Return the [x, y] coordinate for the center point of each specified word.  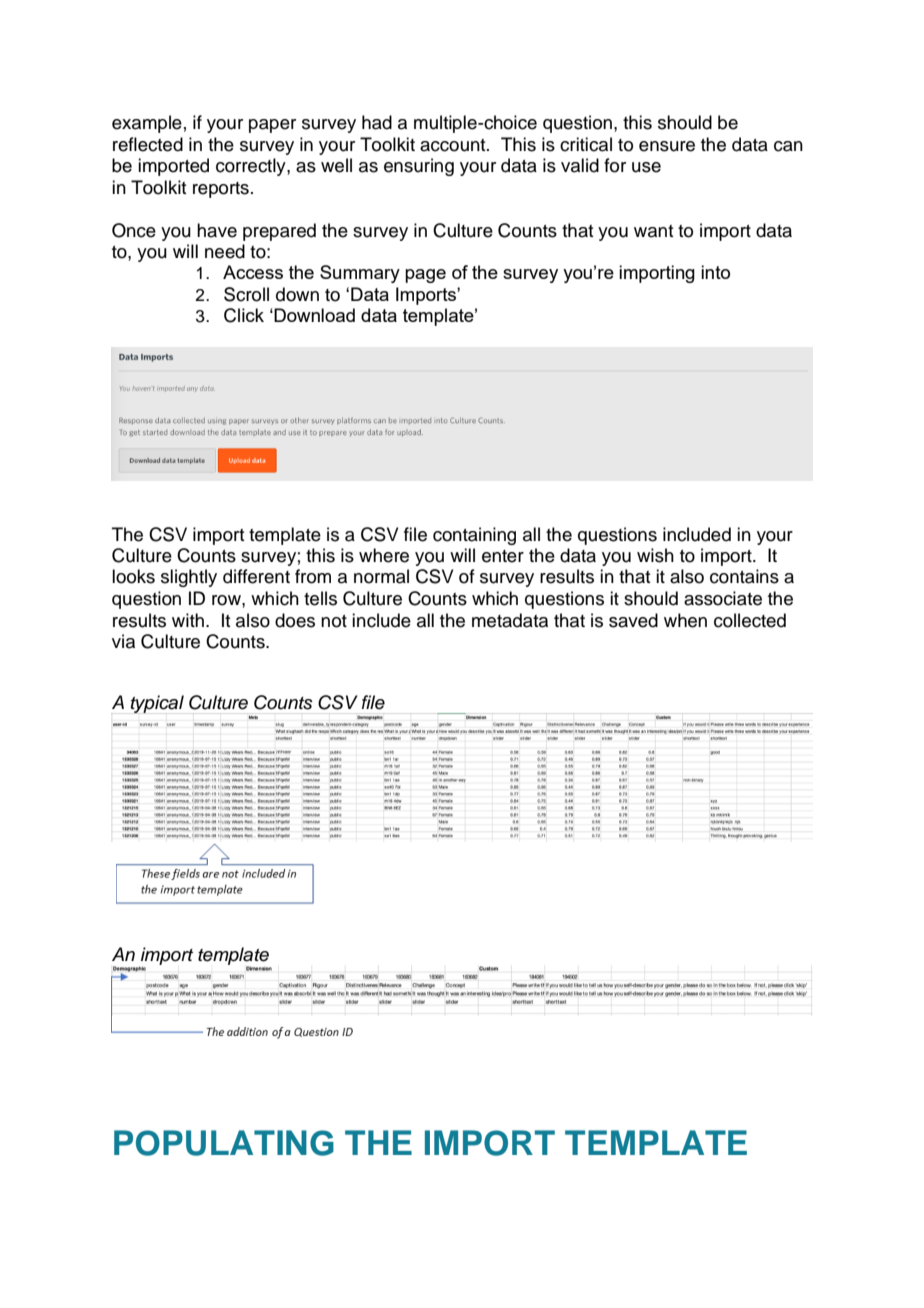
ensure [667, 146]
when [685, 620]
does [295, 620]
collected [750, 620]
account [454, 145]
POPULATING [224, 1143]
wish [655, 555]
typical [157, 704]
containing [474, 536]
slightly [189, 578]
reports [221, 190]
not [334, 621]
